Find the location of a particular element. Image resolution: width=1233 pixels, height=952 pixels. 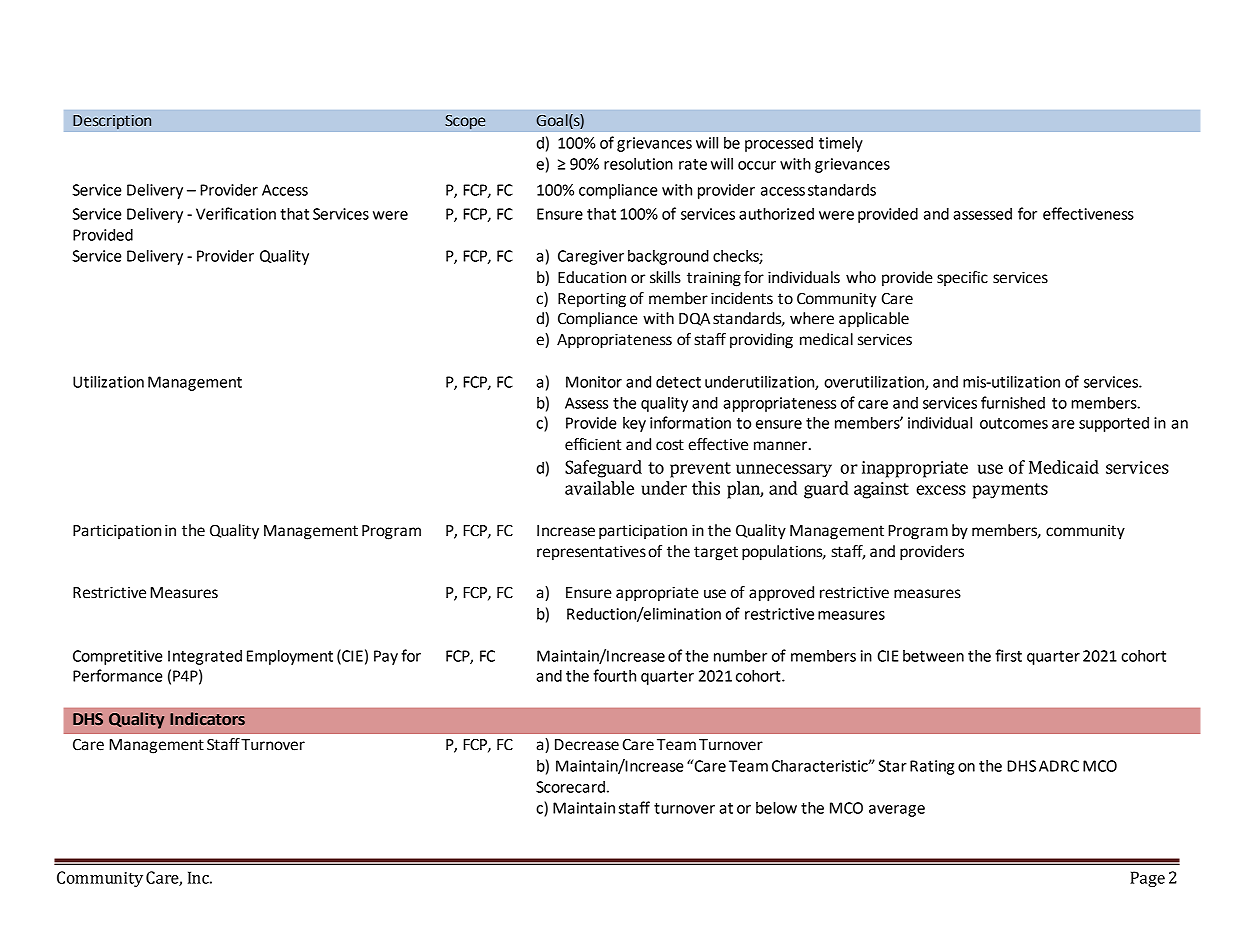

resolution is located at coordinates (638, 164).
